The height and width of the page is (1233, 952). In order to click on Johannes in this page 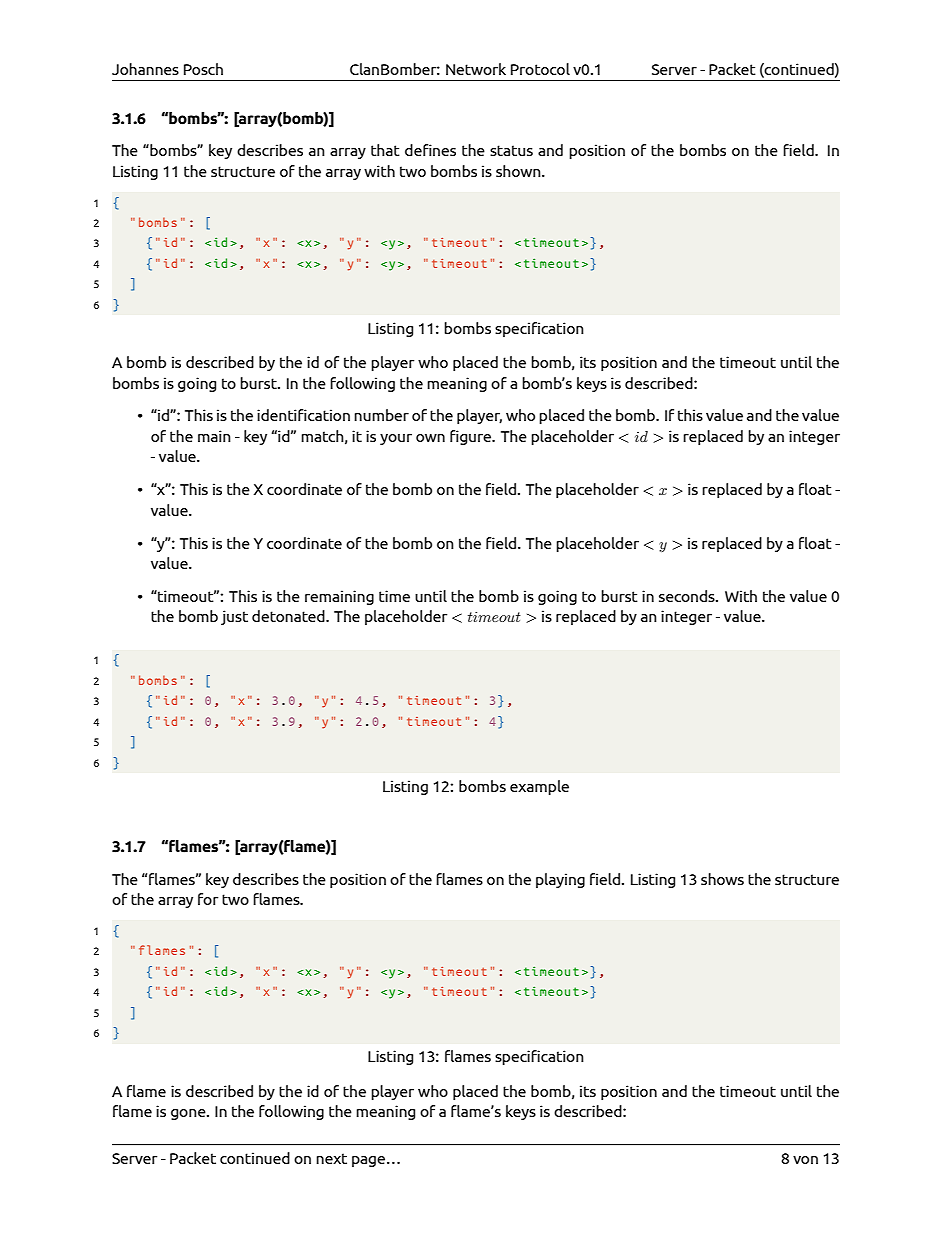, I will do `click(145, 69)`.
